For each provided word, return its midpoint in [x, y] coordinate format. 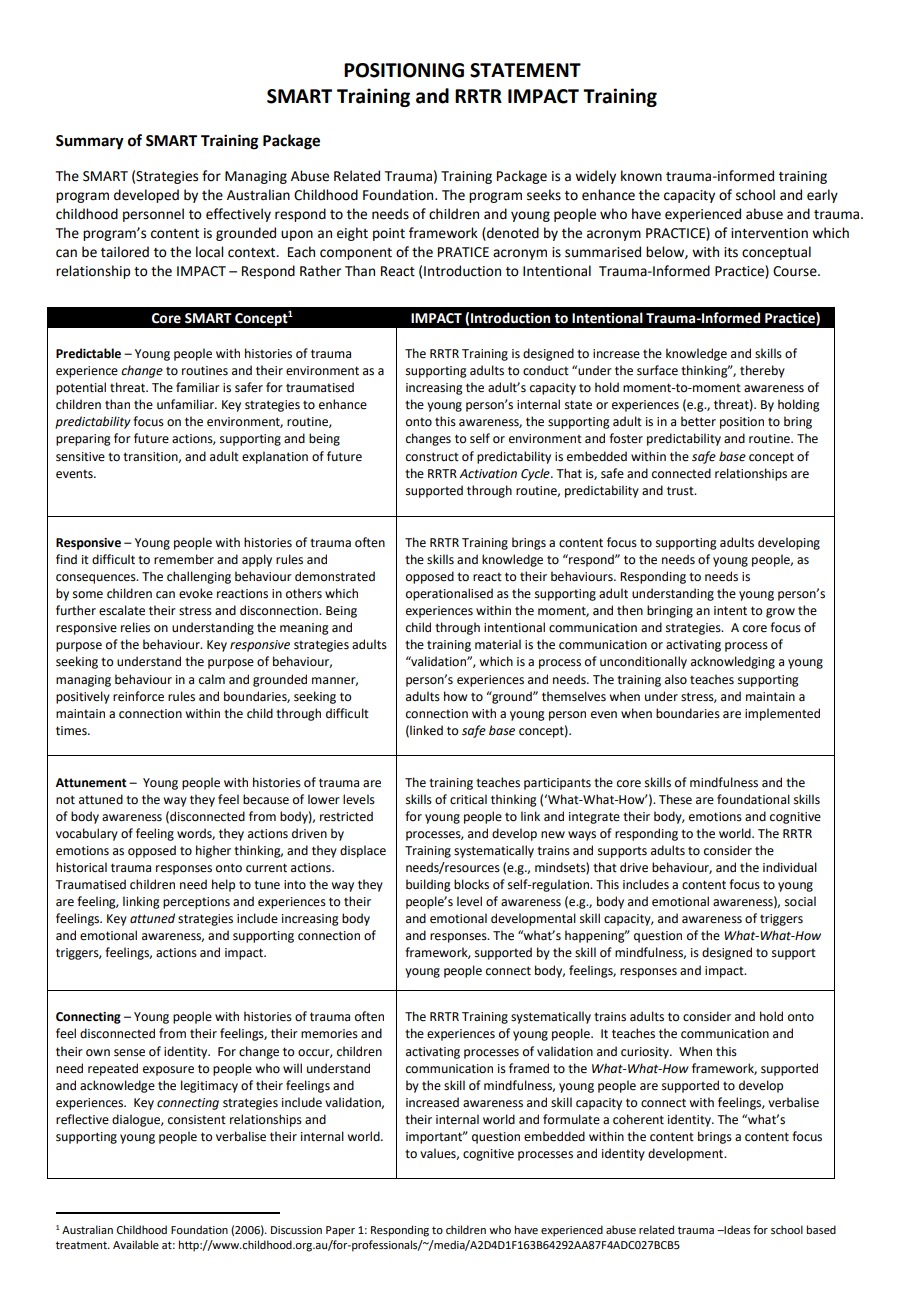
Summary [90, 142]
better [698, 421]
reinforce [138, 696]
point [389, 234]
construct [432, 457]
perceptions [196, 903]
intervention [769, 233]
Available [136, 1244]
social [800, 901]
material [498, 644]
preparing [83, 440]
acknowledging [733, 662]
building [428, 885]
